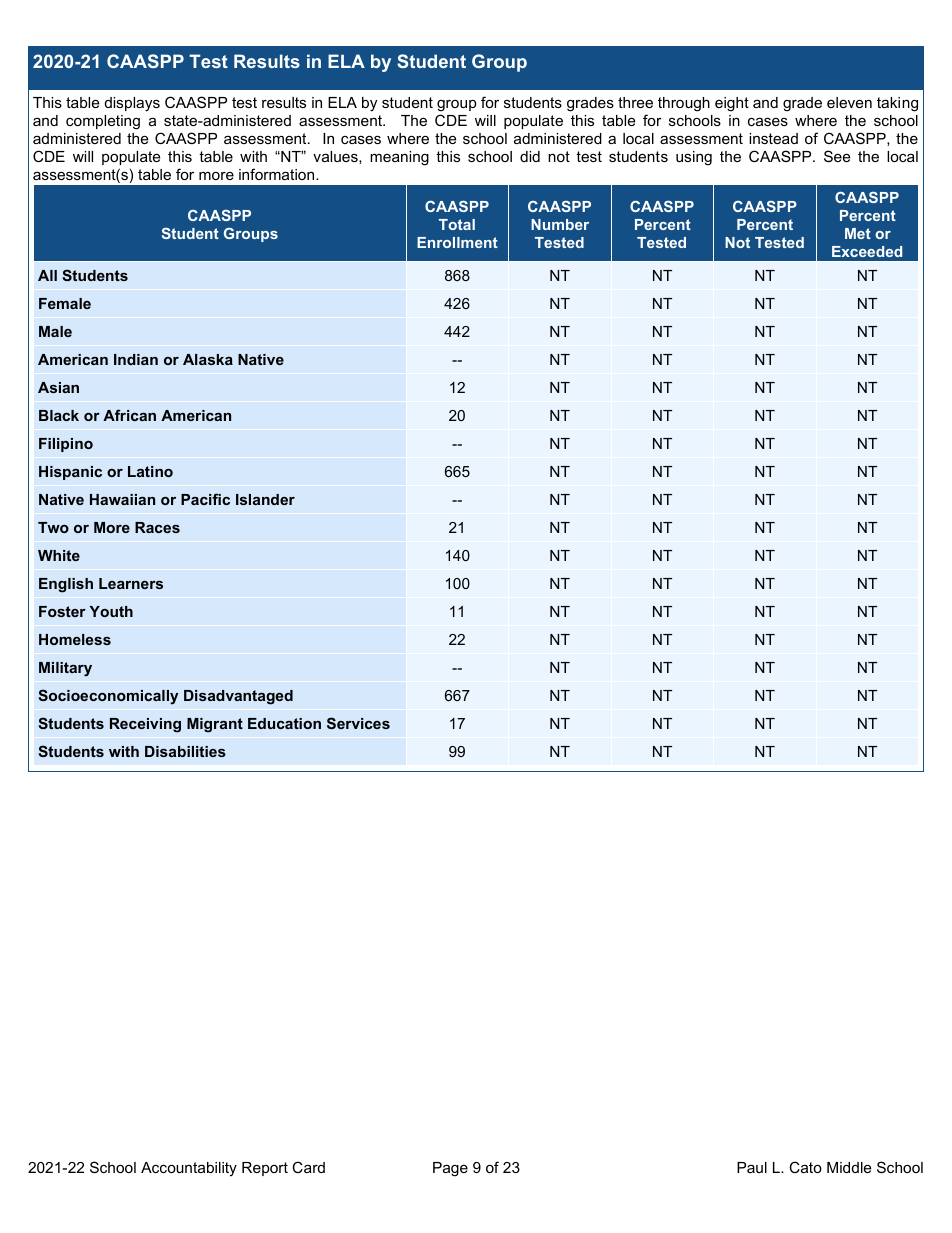  What do you see at coordinates (189, 1169) in the image?
I see `Accountability` at bounding box center [189, 1169].
